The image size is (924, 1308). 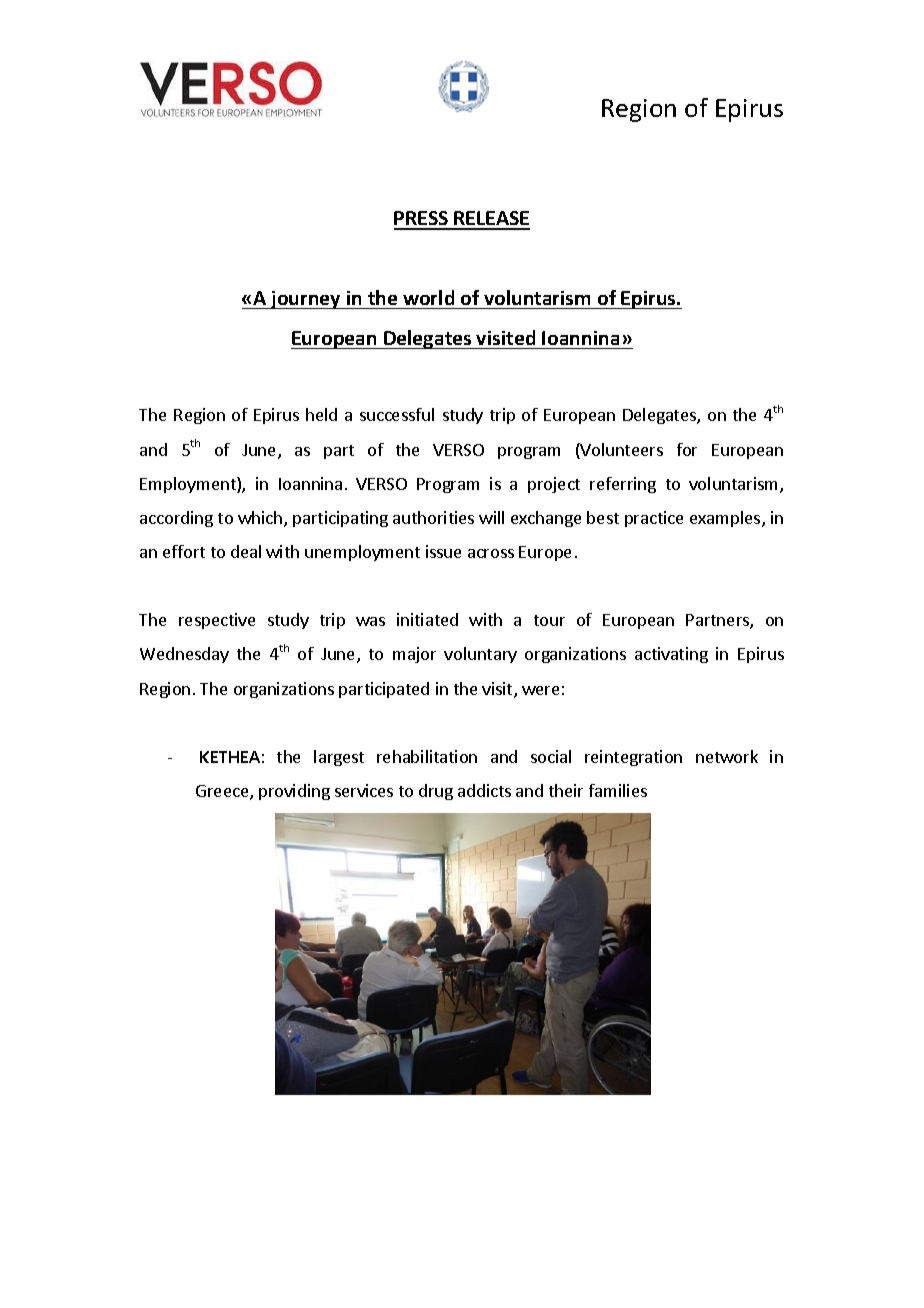 I want to click on deal, so click(x=246, y=551).
